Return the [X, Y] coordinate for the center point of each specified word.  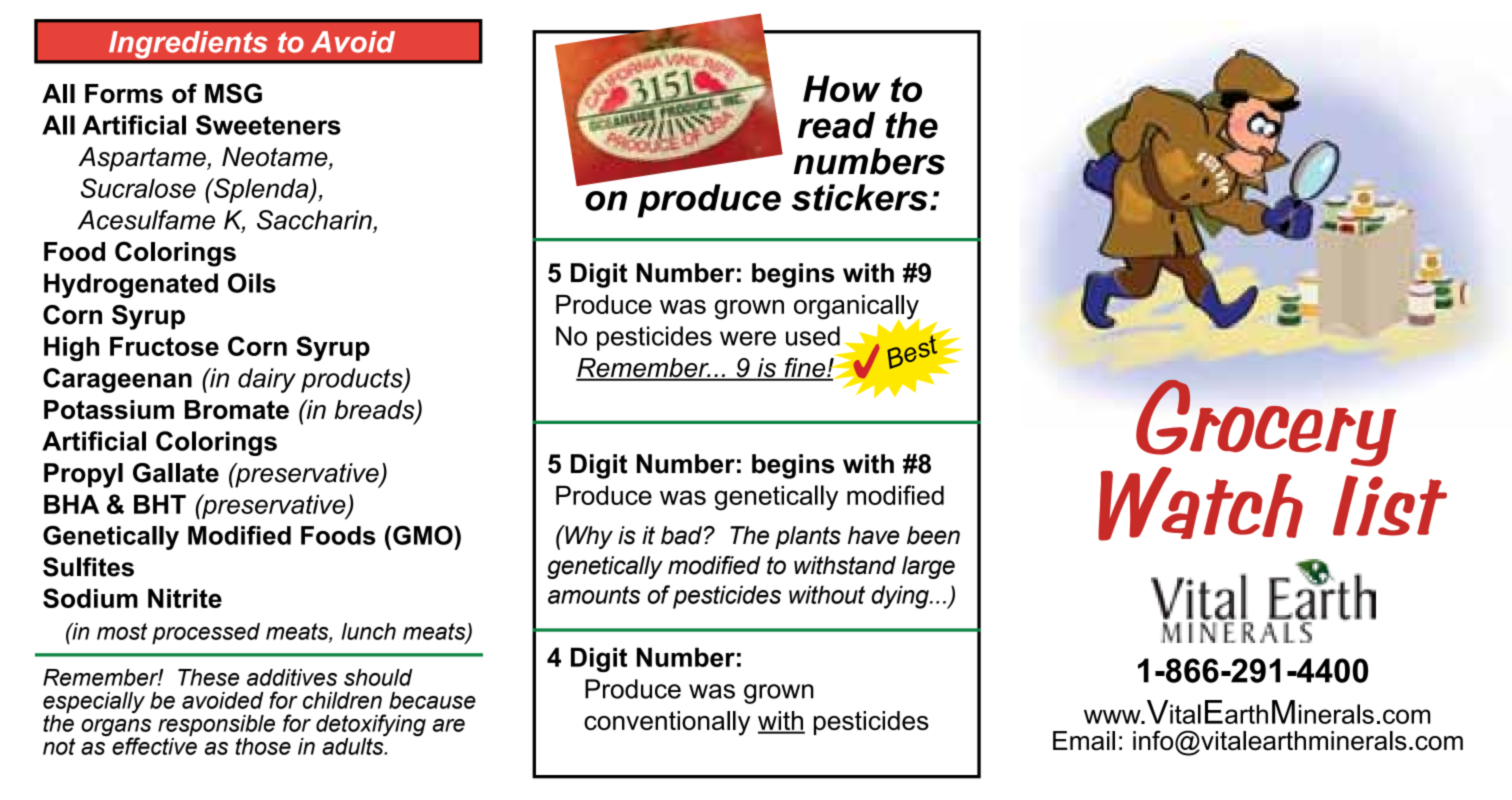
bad [683, 535]
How [841, 88]
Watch [1200, 504]
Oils [252, 283]
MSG [233, 93]
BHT [160, 504]
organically [856, 308]
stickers [859, 197]
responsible [216, 727]
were [748, 338]
